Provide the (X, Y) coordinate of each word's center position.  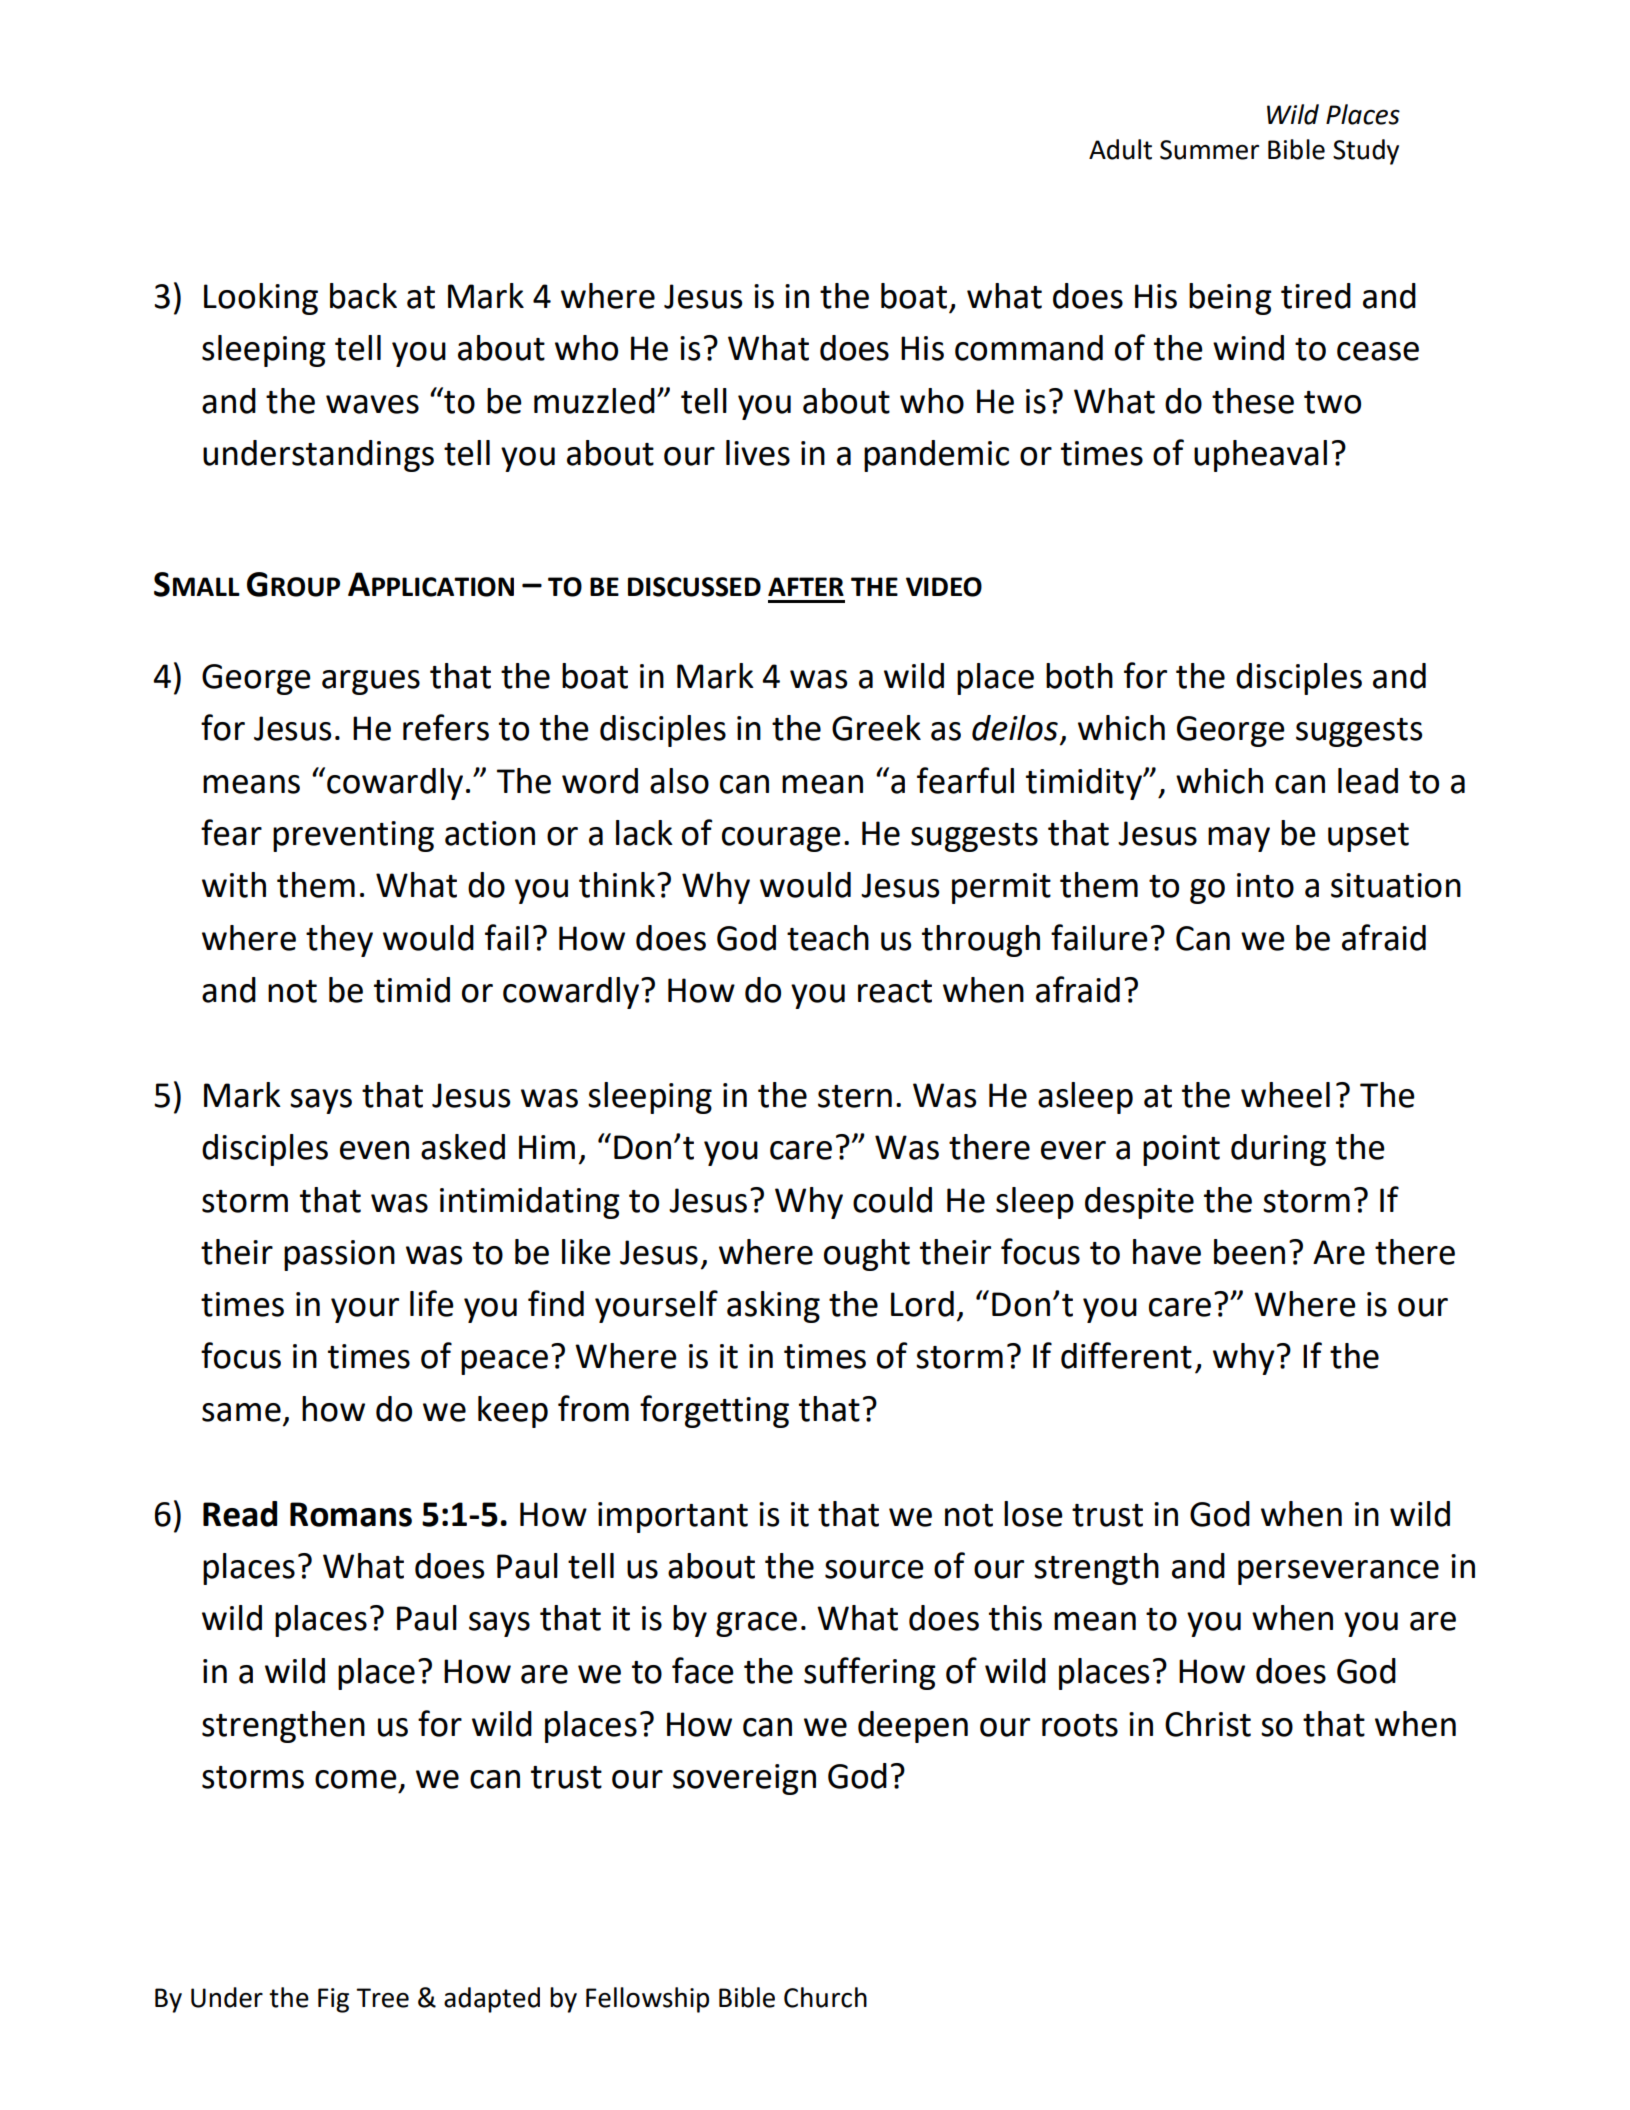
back (363, 296)
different (1126, 1355)
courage (781, 839)
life (432, 1303)
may (1239, 839)
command (1029, 348)
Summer (1209, 150)
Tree (382, 1998)
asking (773, 1307)
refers (446, 727)
